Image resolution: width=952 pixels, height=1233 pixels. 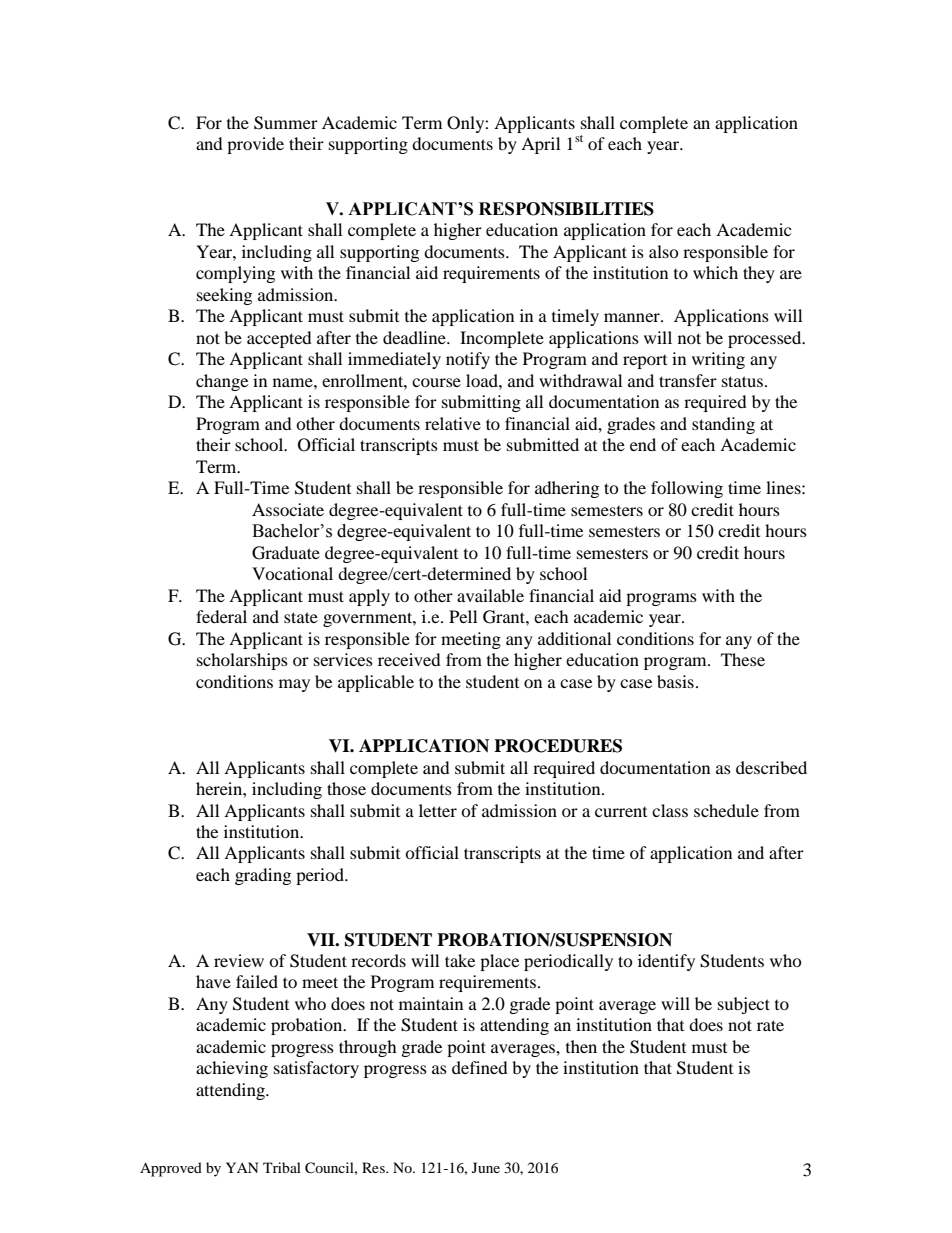 I want to click on scholarships, so click(x=242, y=661).
